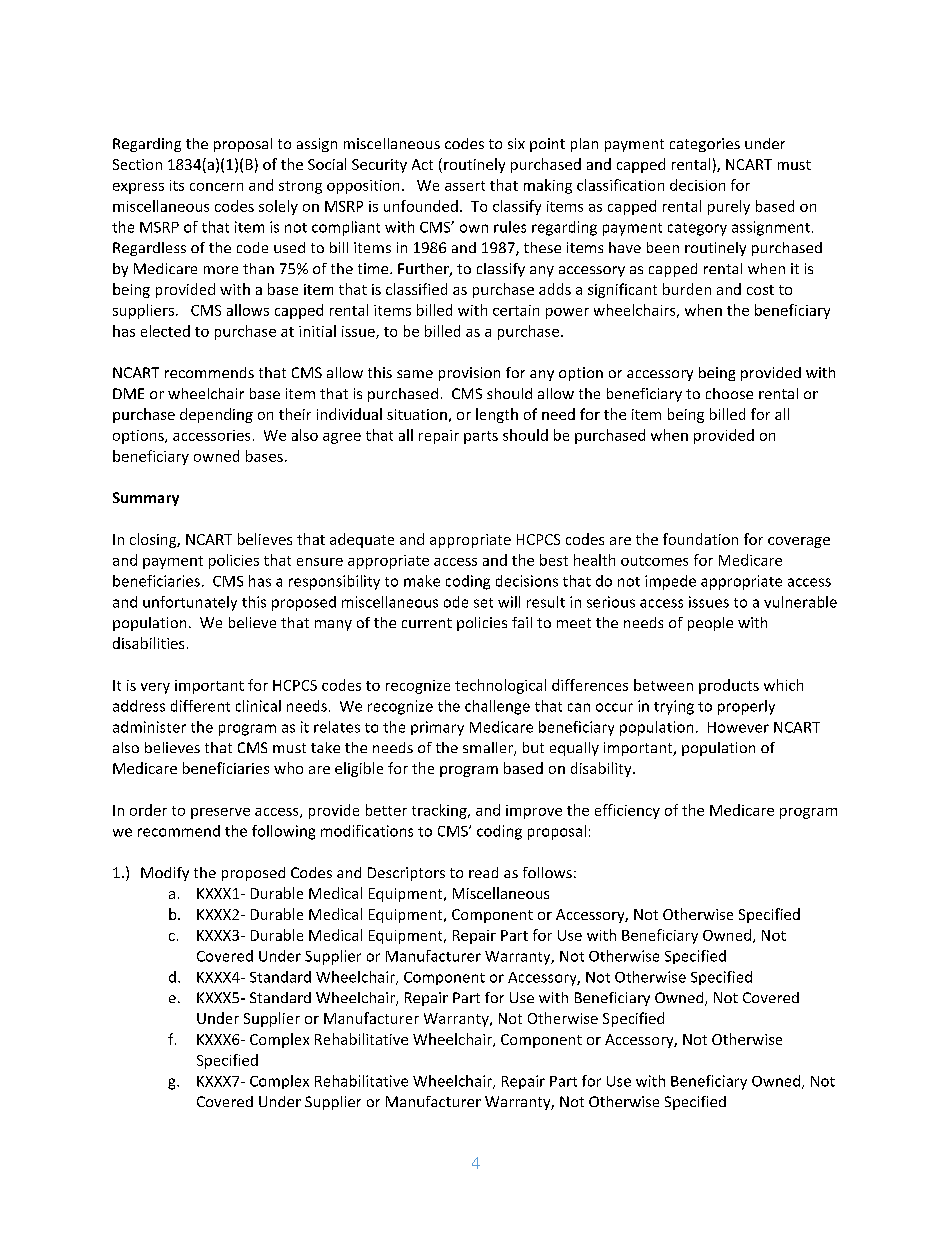 The image size is (952, 1233). What do you see at coordinates (216, 415) in the image?
I see `depending` at bounding box center [216, 415].
